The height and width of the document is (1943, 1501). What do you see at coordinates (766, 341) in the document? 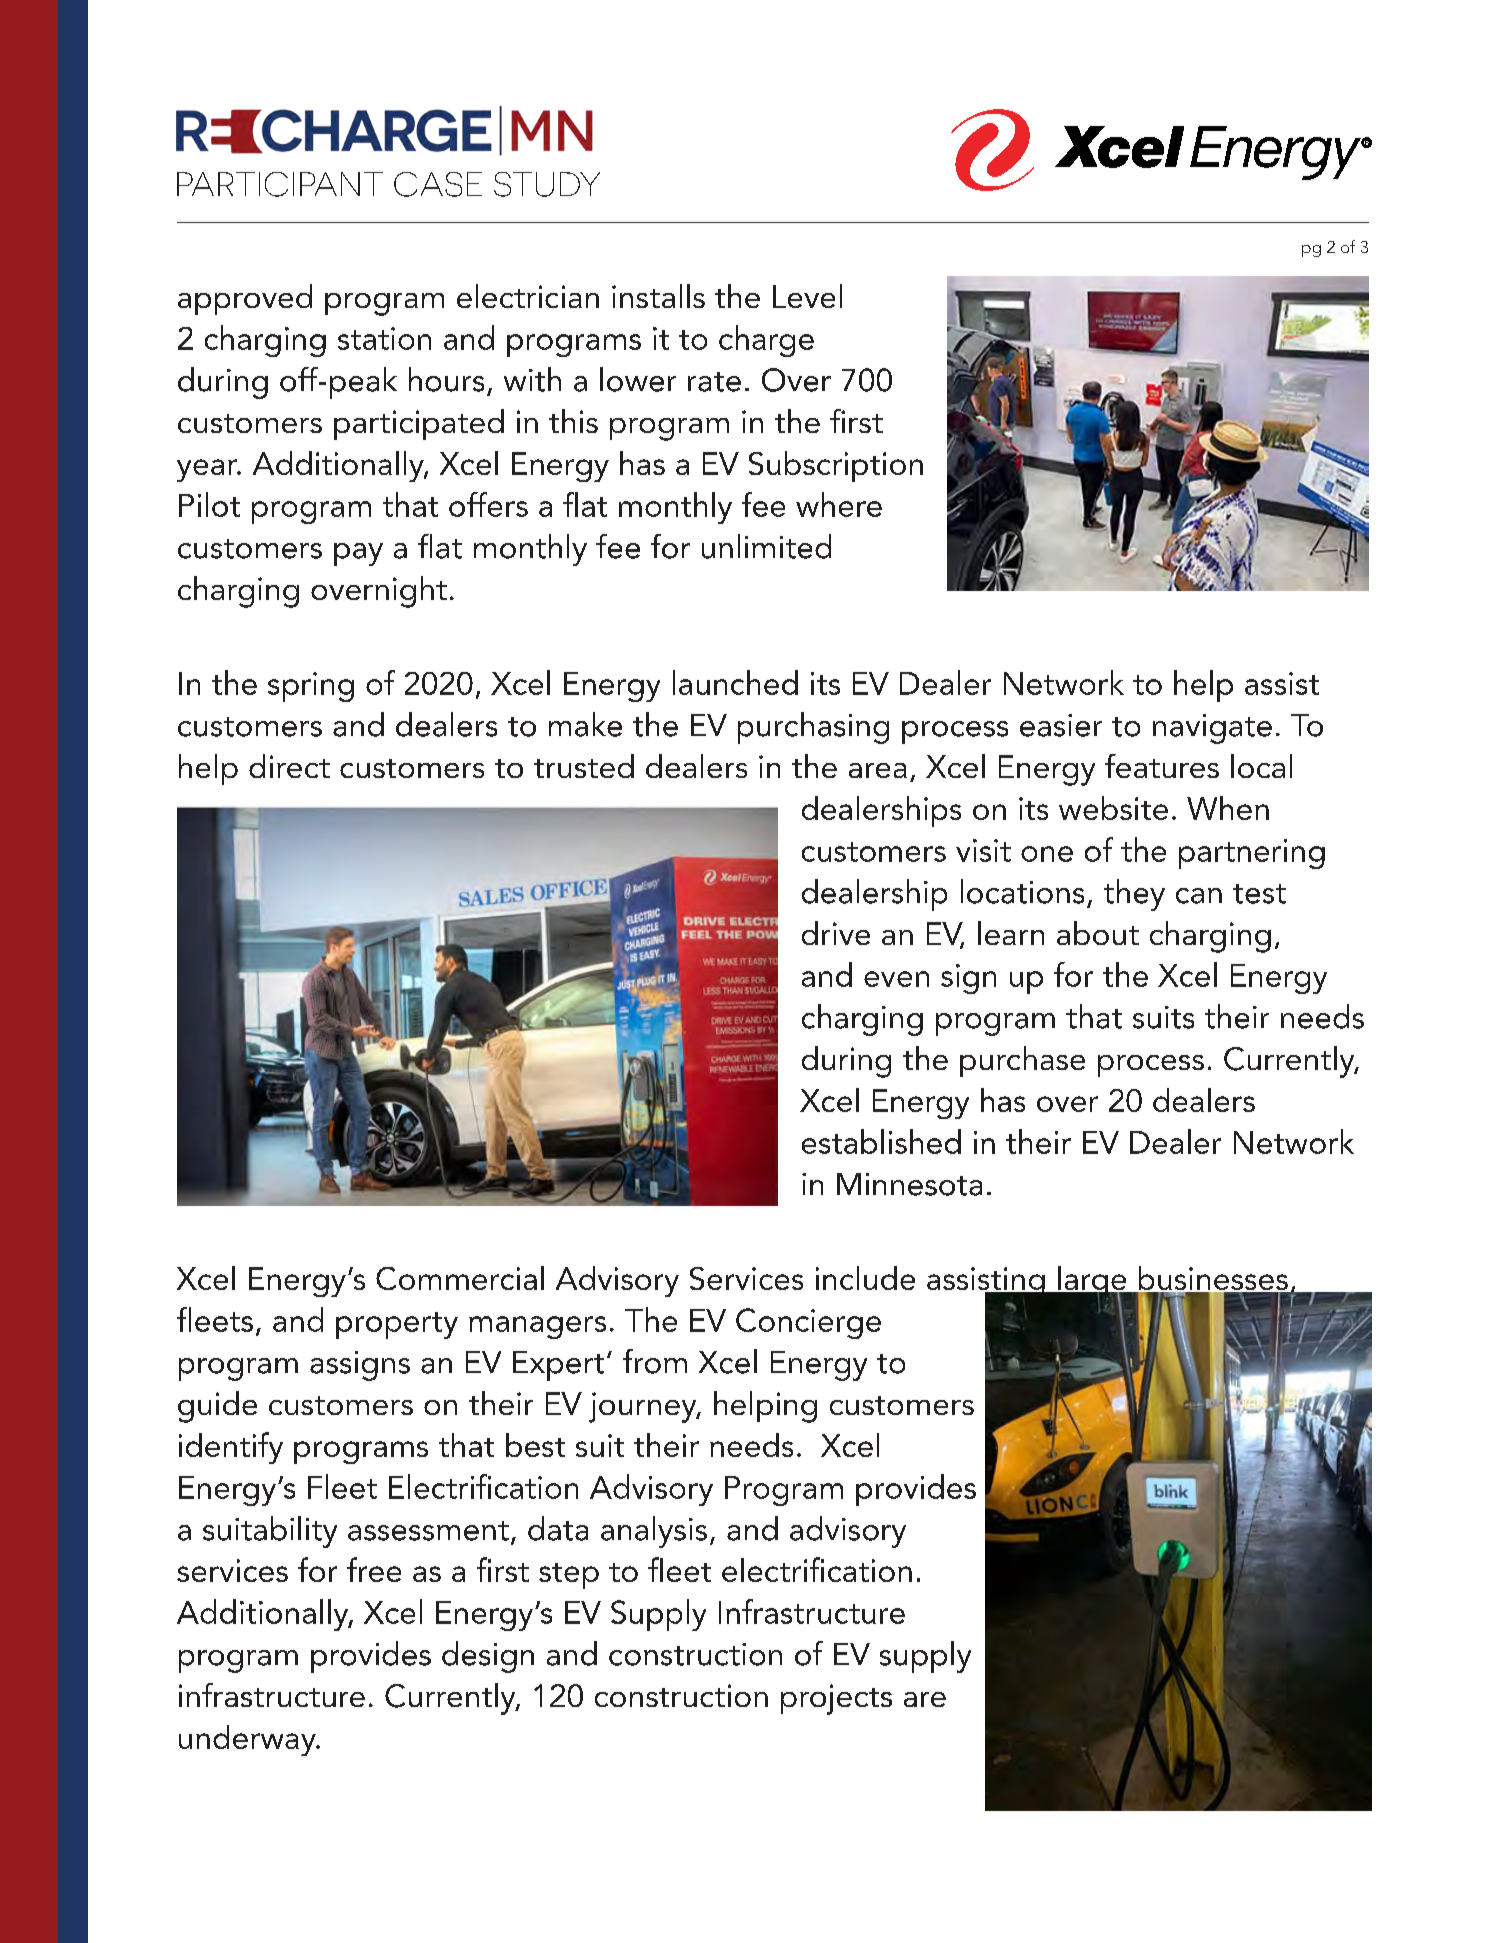
I see `charge` at bounding box center [766, 341].
